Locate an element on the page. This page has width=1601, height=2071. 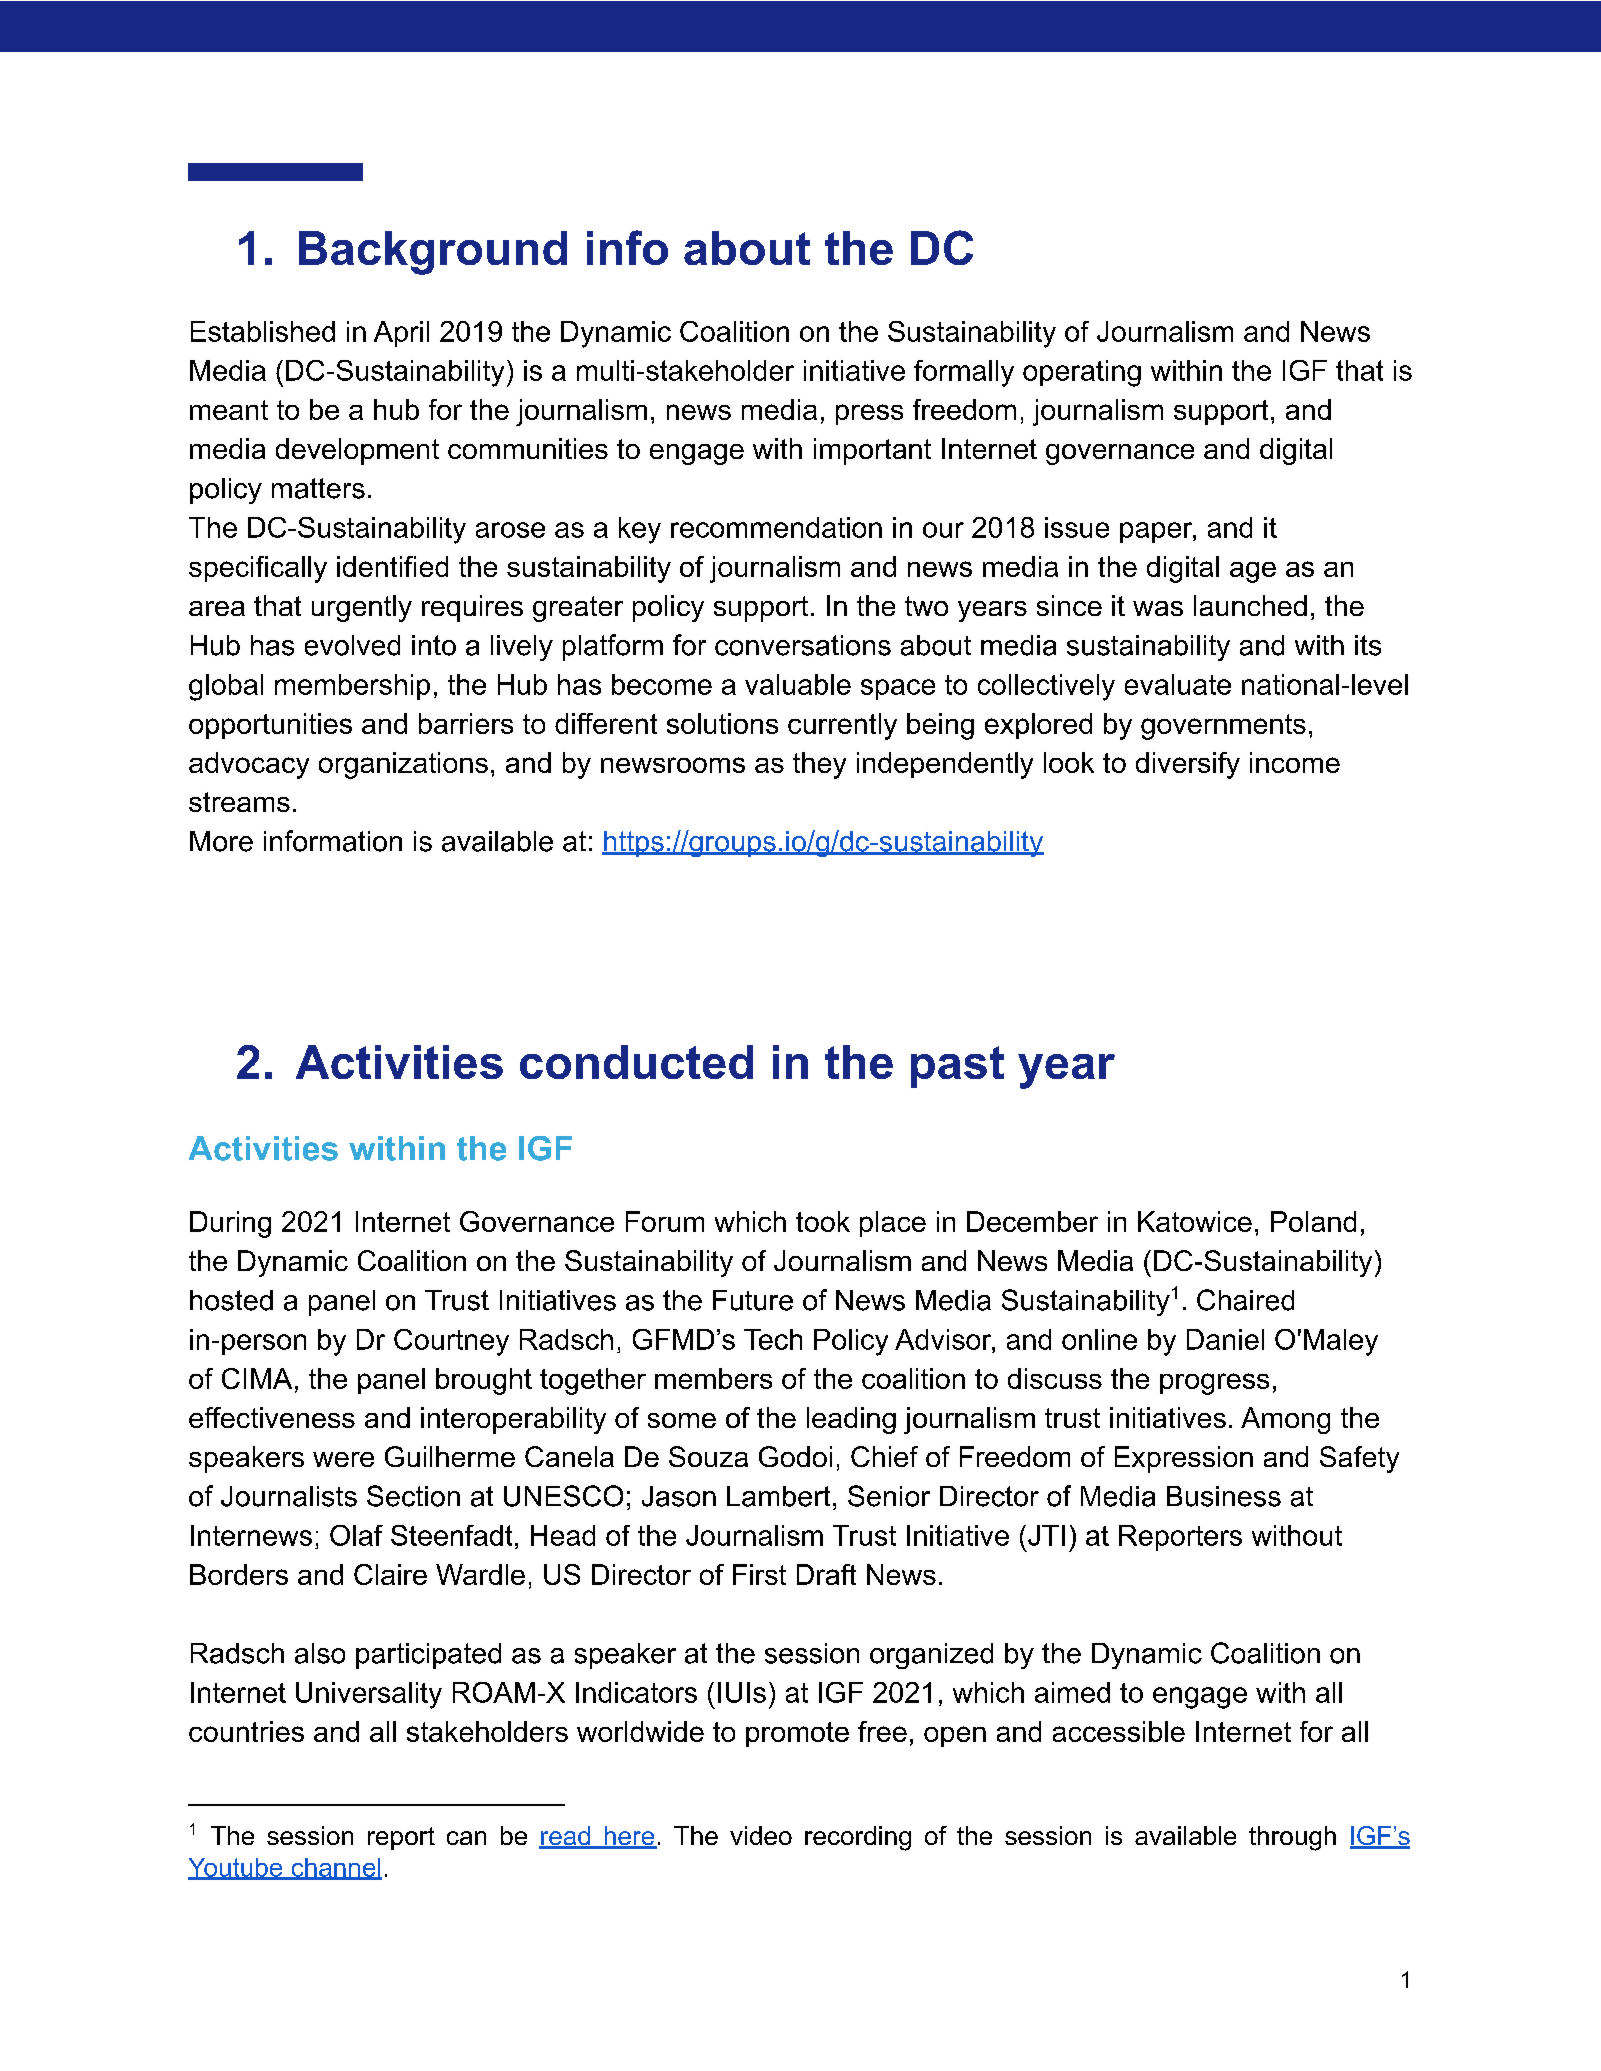
Courtney is located at coordinates (451, 1342).
